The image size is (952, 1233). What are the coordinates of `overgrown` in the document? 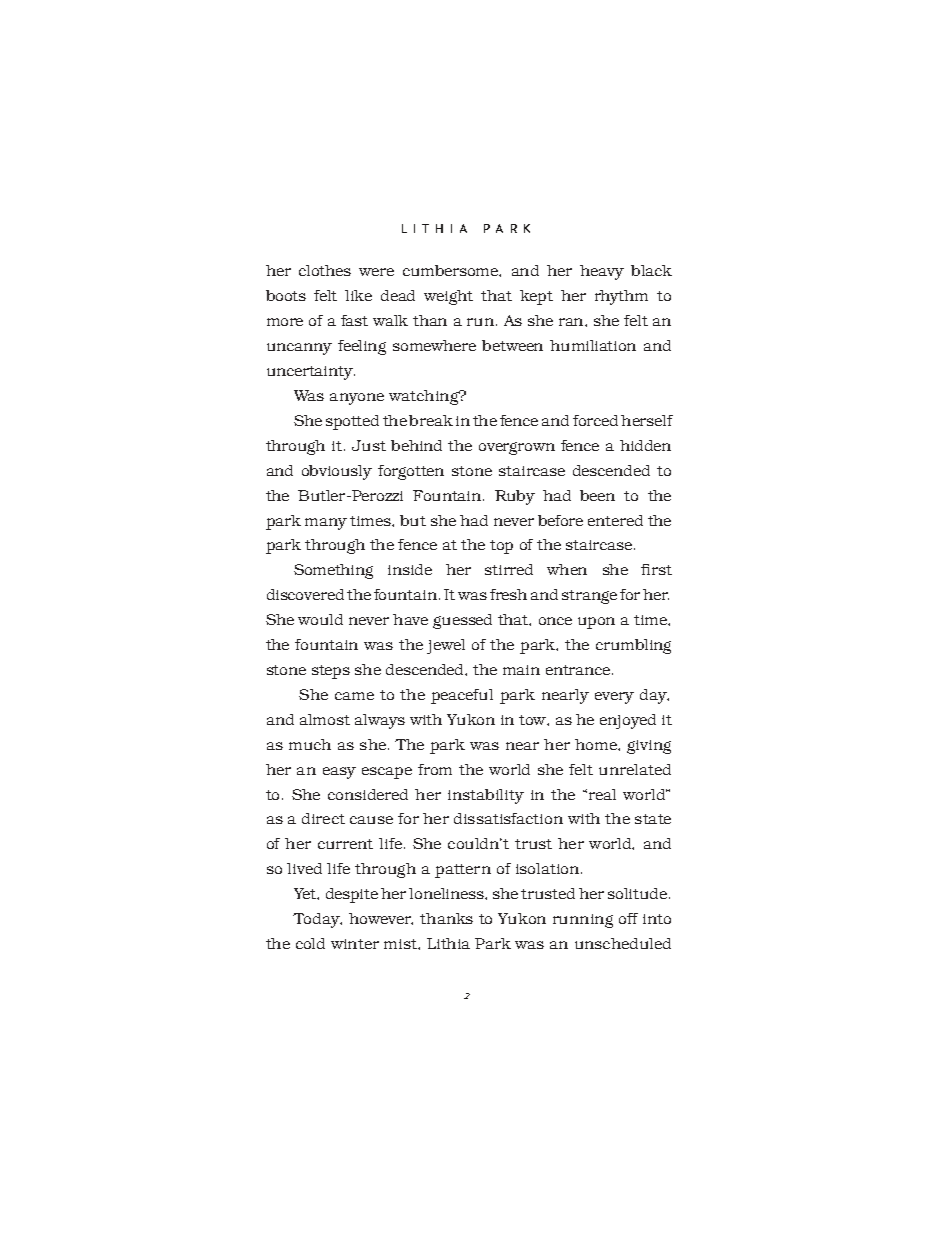 It's located at (517, 448).
